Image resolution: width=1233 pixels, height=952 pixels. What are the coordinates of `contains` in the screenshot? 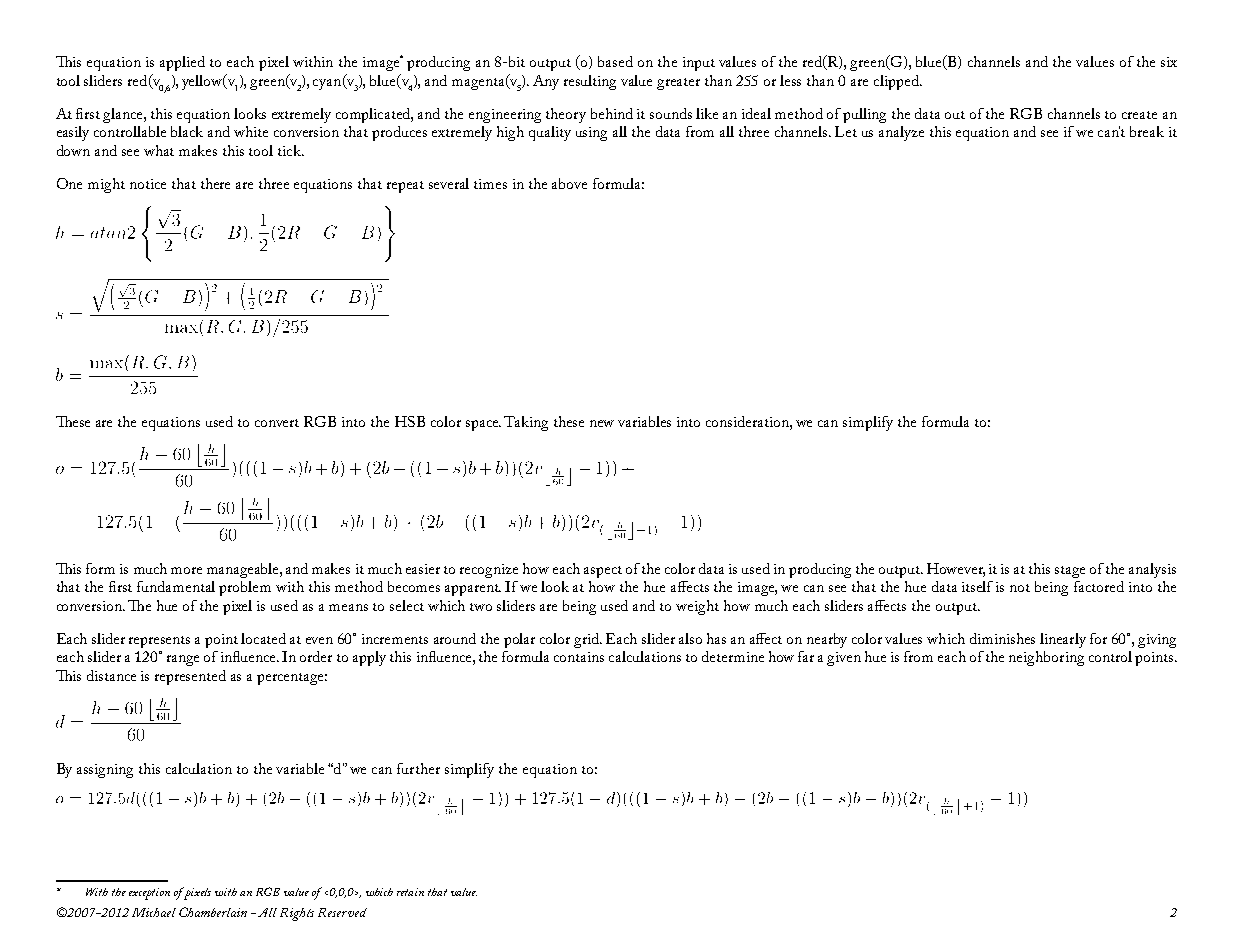 It's located at (579, 657).
